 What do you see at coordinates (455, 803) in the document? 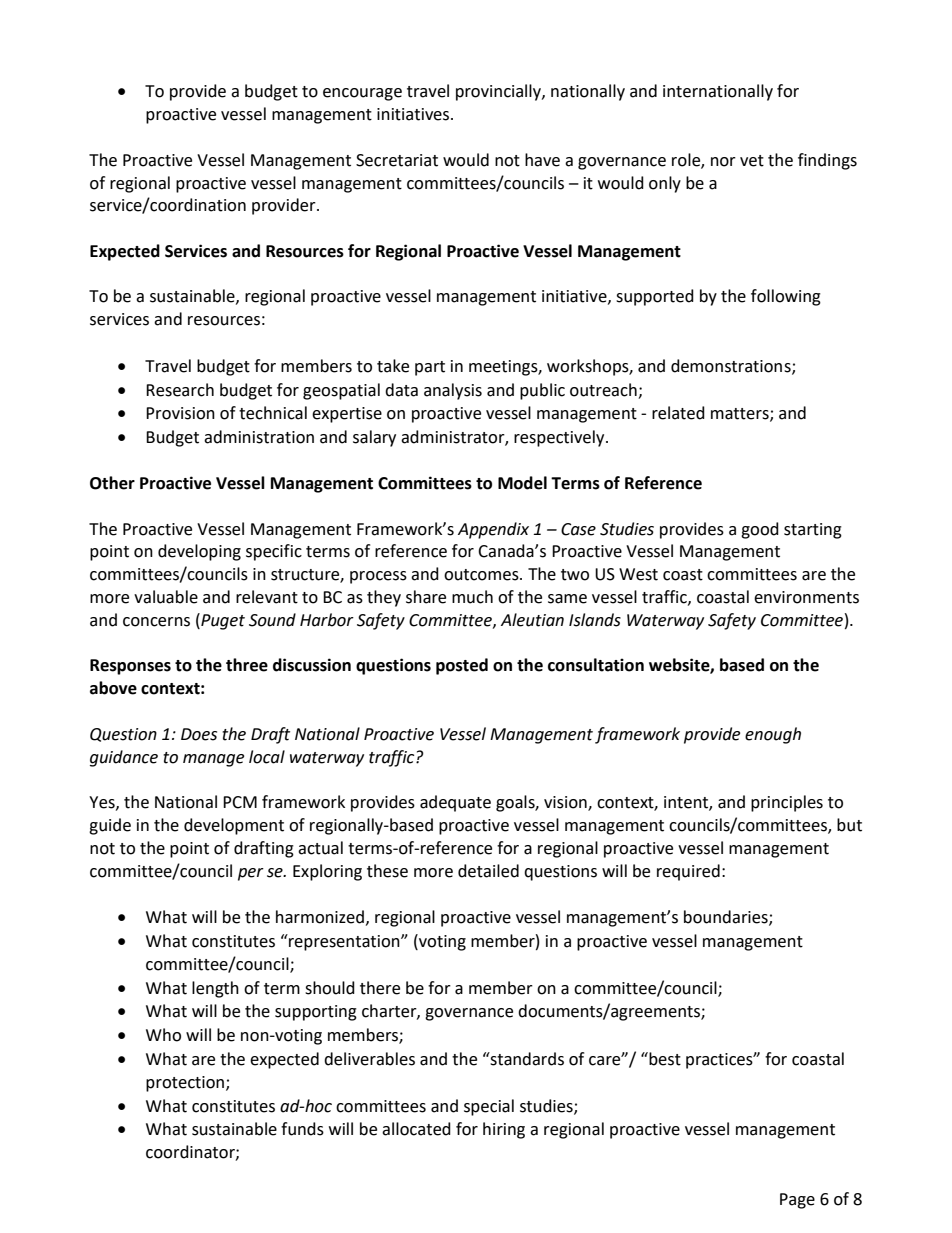
I see `adequate` at bounding box center [455, 803].
